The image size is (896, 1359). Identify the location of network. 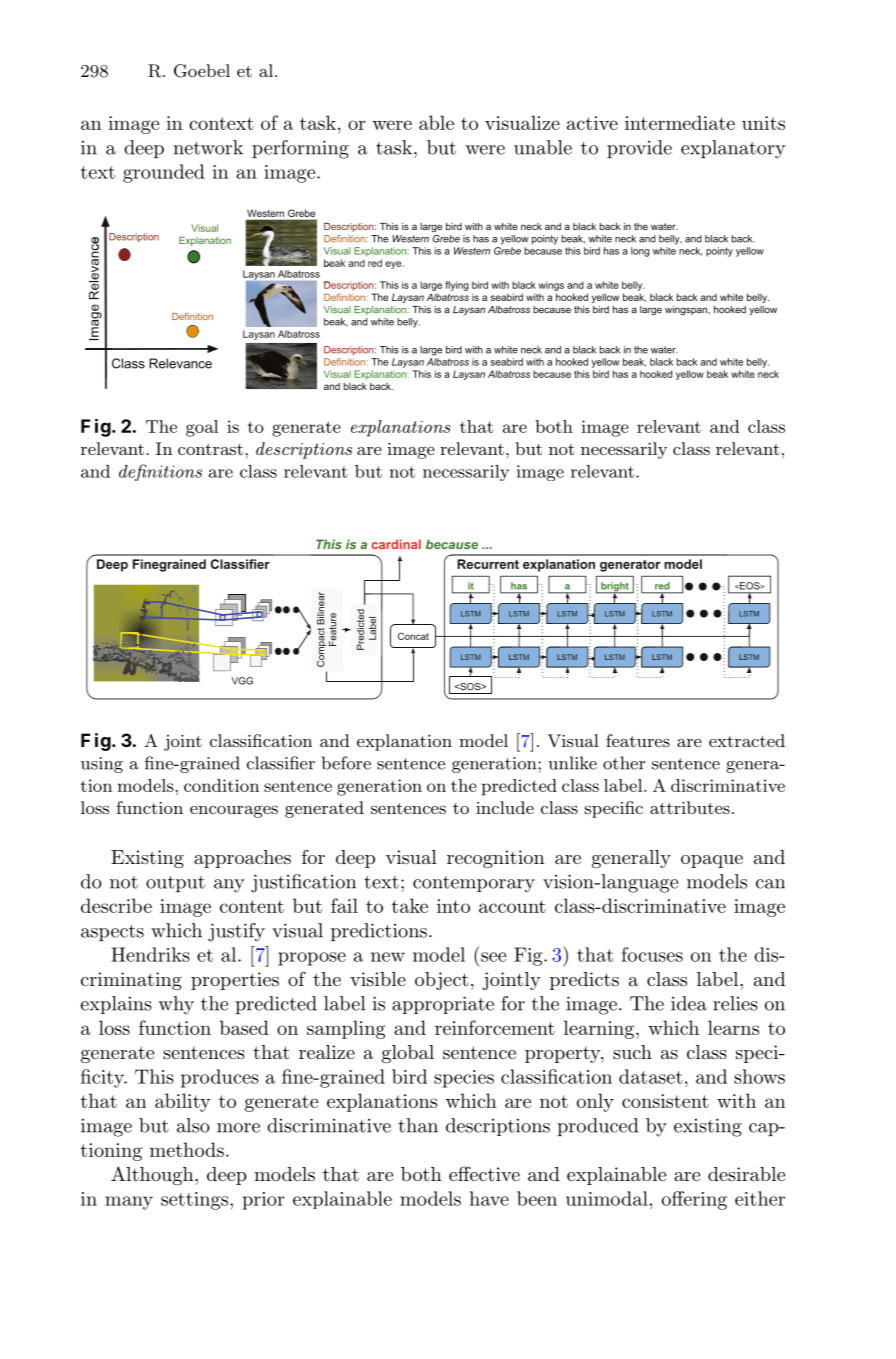
(208, 147).
